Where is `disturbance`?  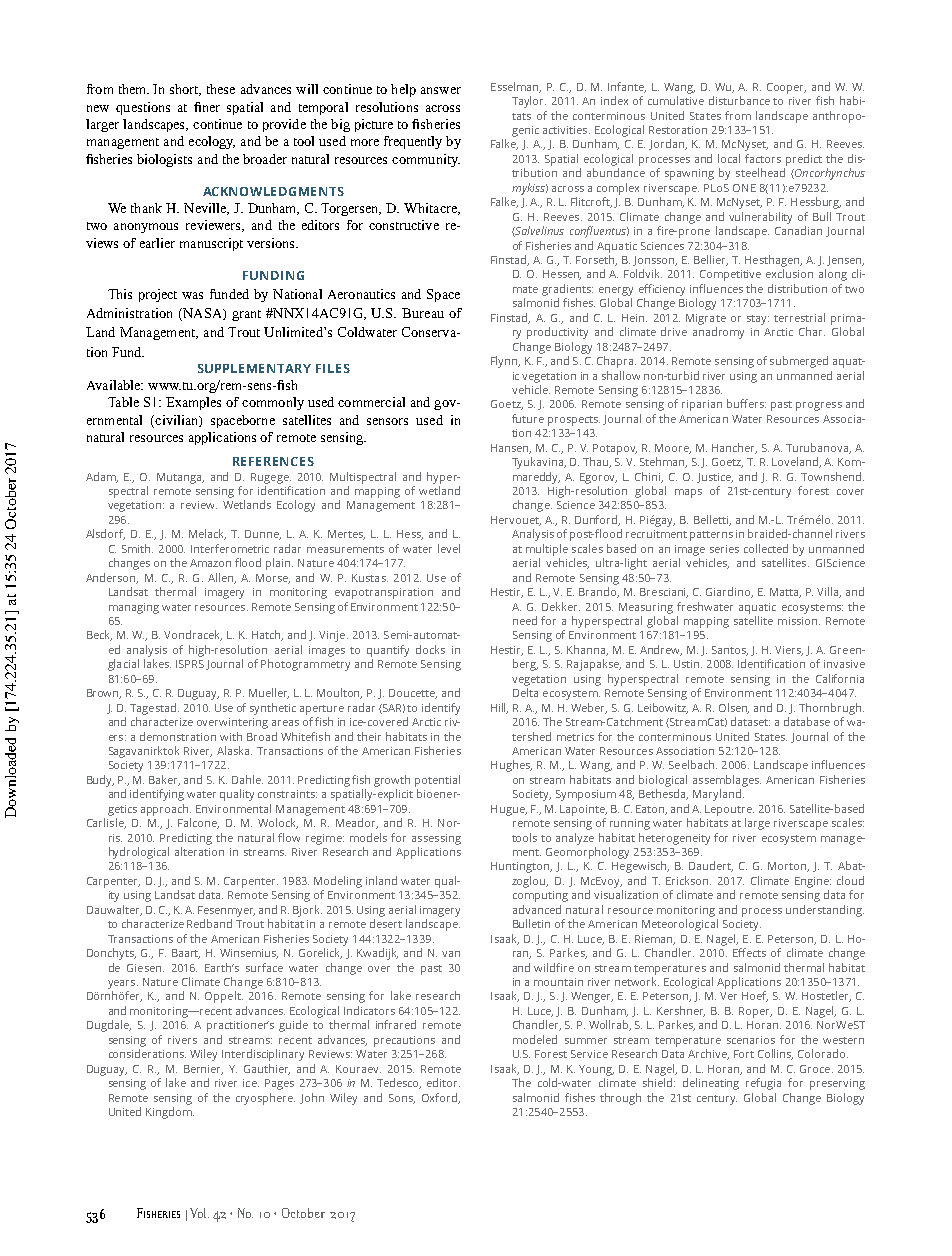 disturbance is located at coordinates (739, 100).
